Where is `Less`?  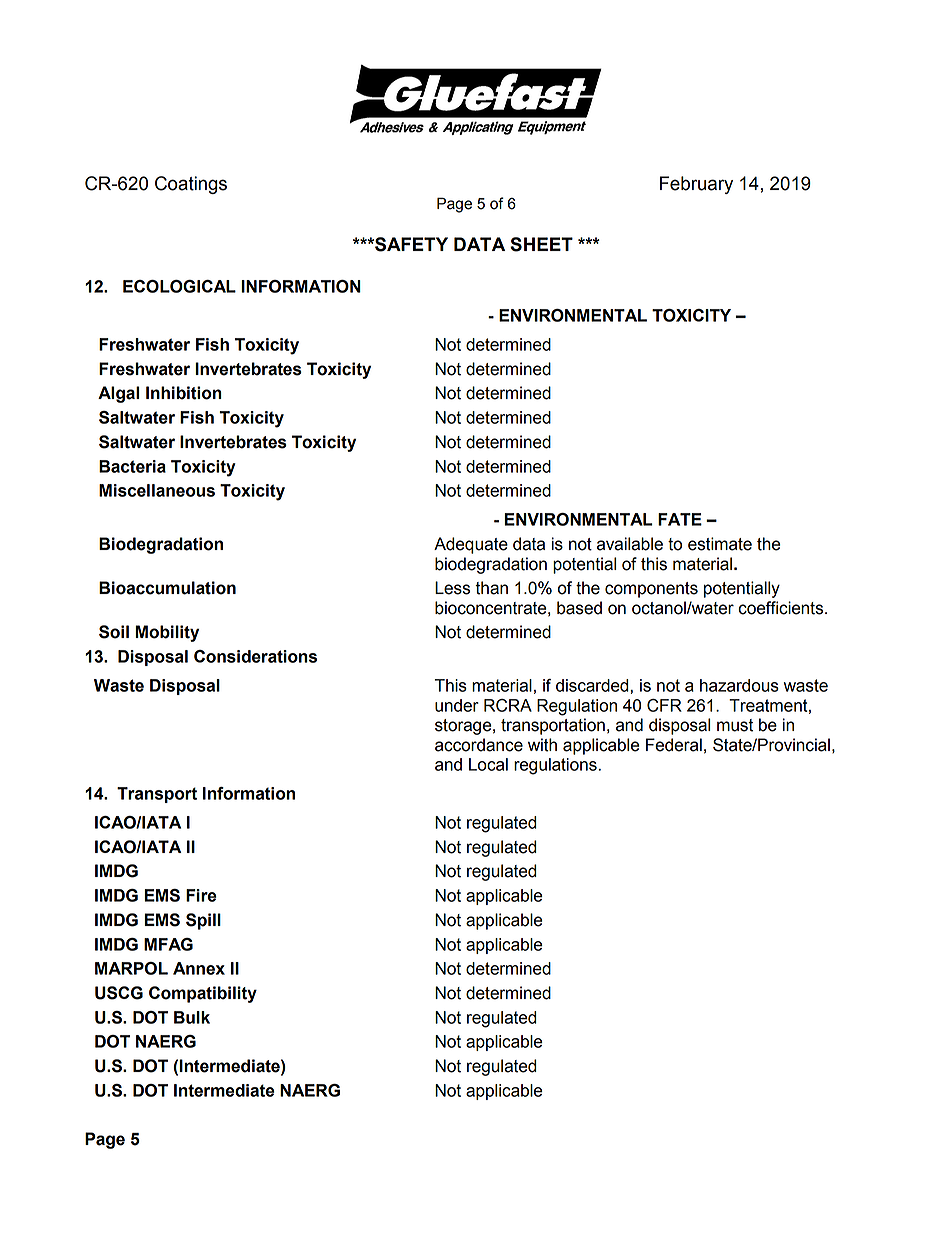 Less is located at coordinates (452, 588).
